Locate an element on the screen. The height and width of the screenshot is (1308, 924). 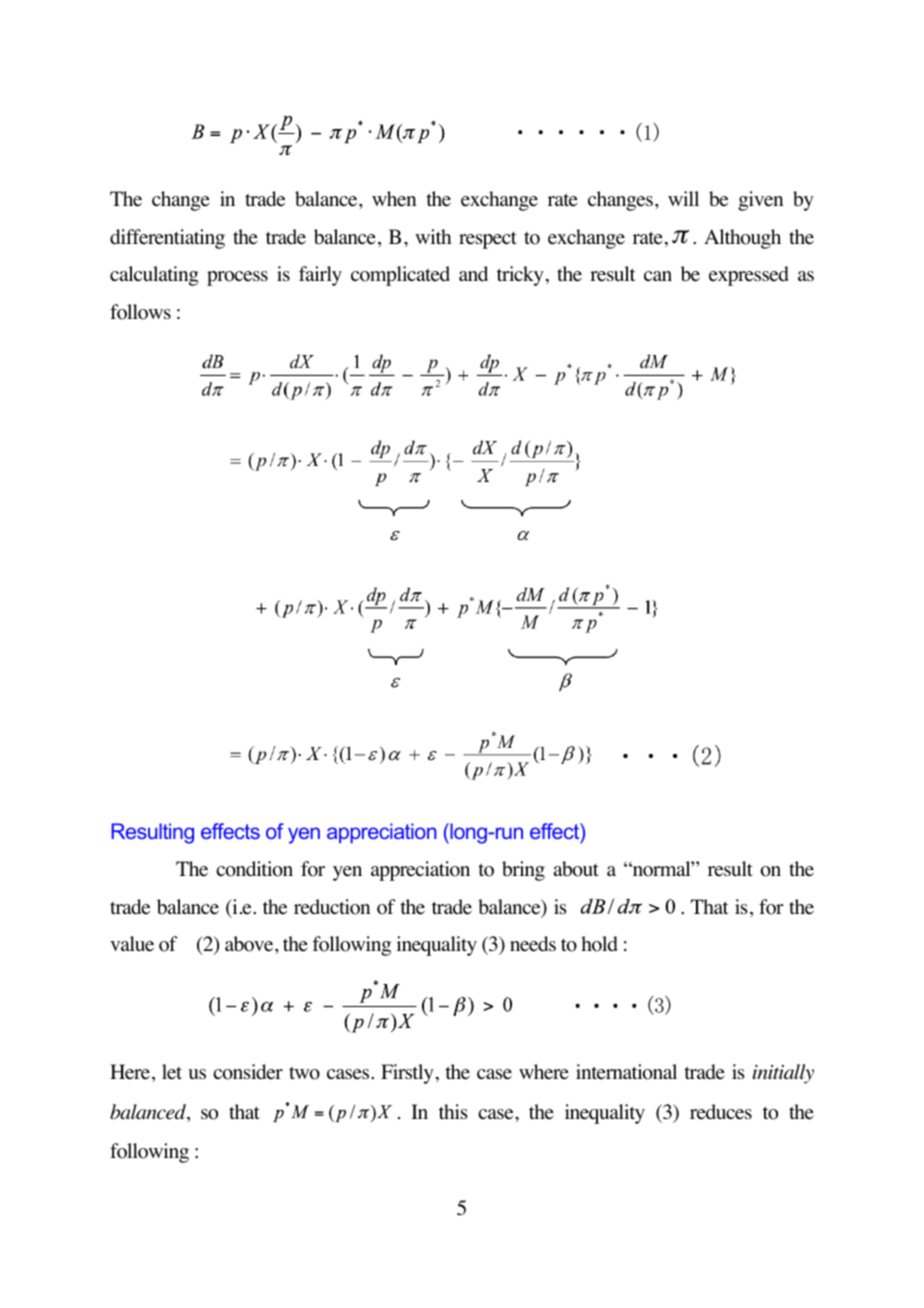
this is located at coordinates (453, 1111).
